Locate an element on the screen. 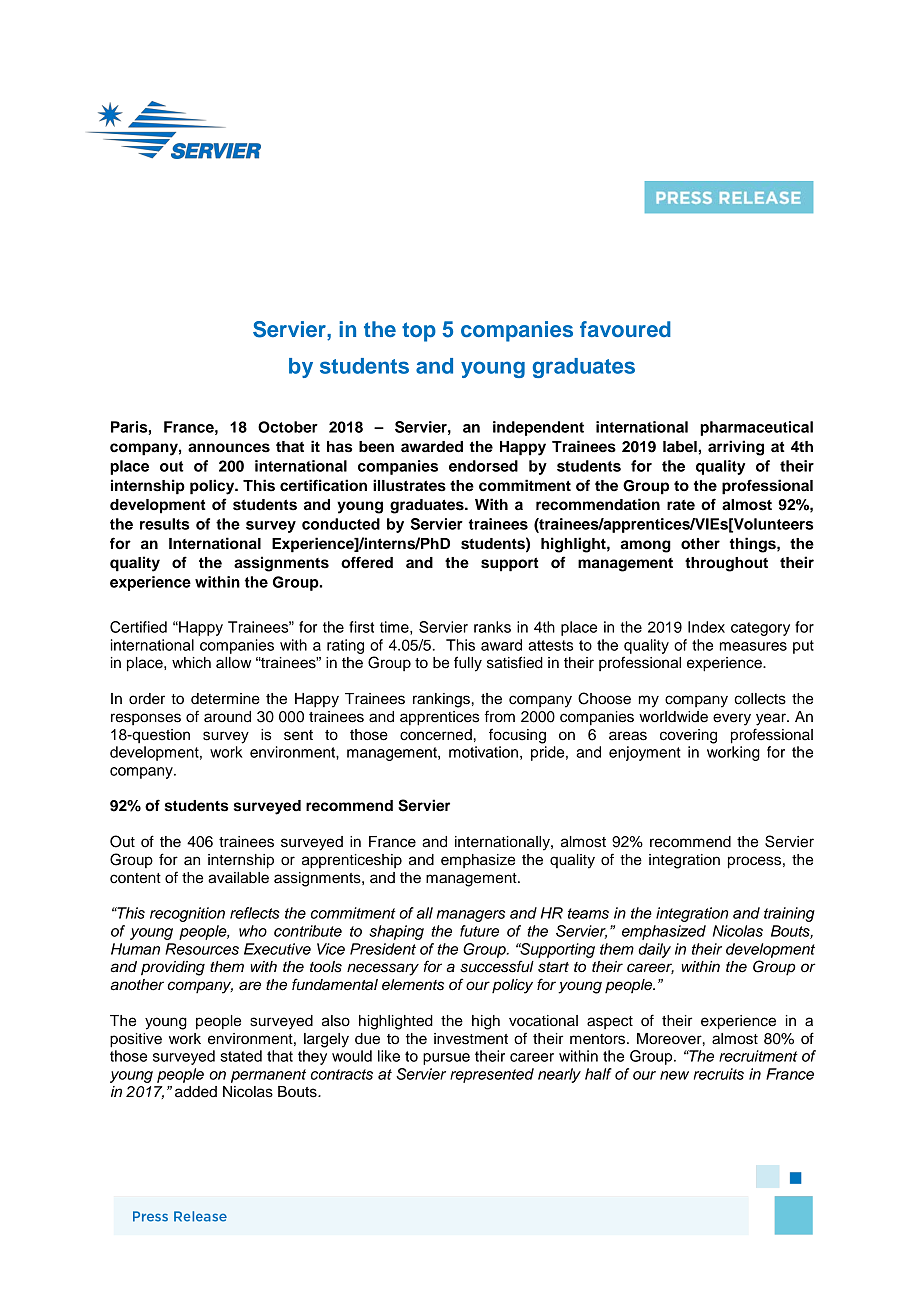 Image resolution: width=924 pixels, height=1309 pixels. around is located at coordinates (227, 717).
